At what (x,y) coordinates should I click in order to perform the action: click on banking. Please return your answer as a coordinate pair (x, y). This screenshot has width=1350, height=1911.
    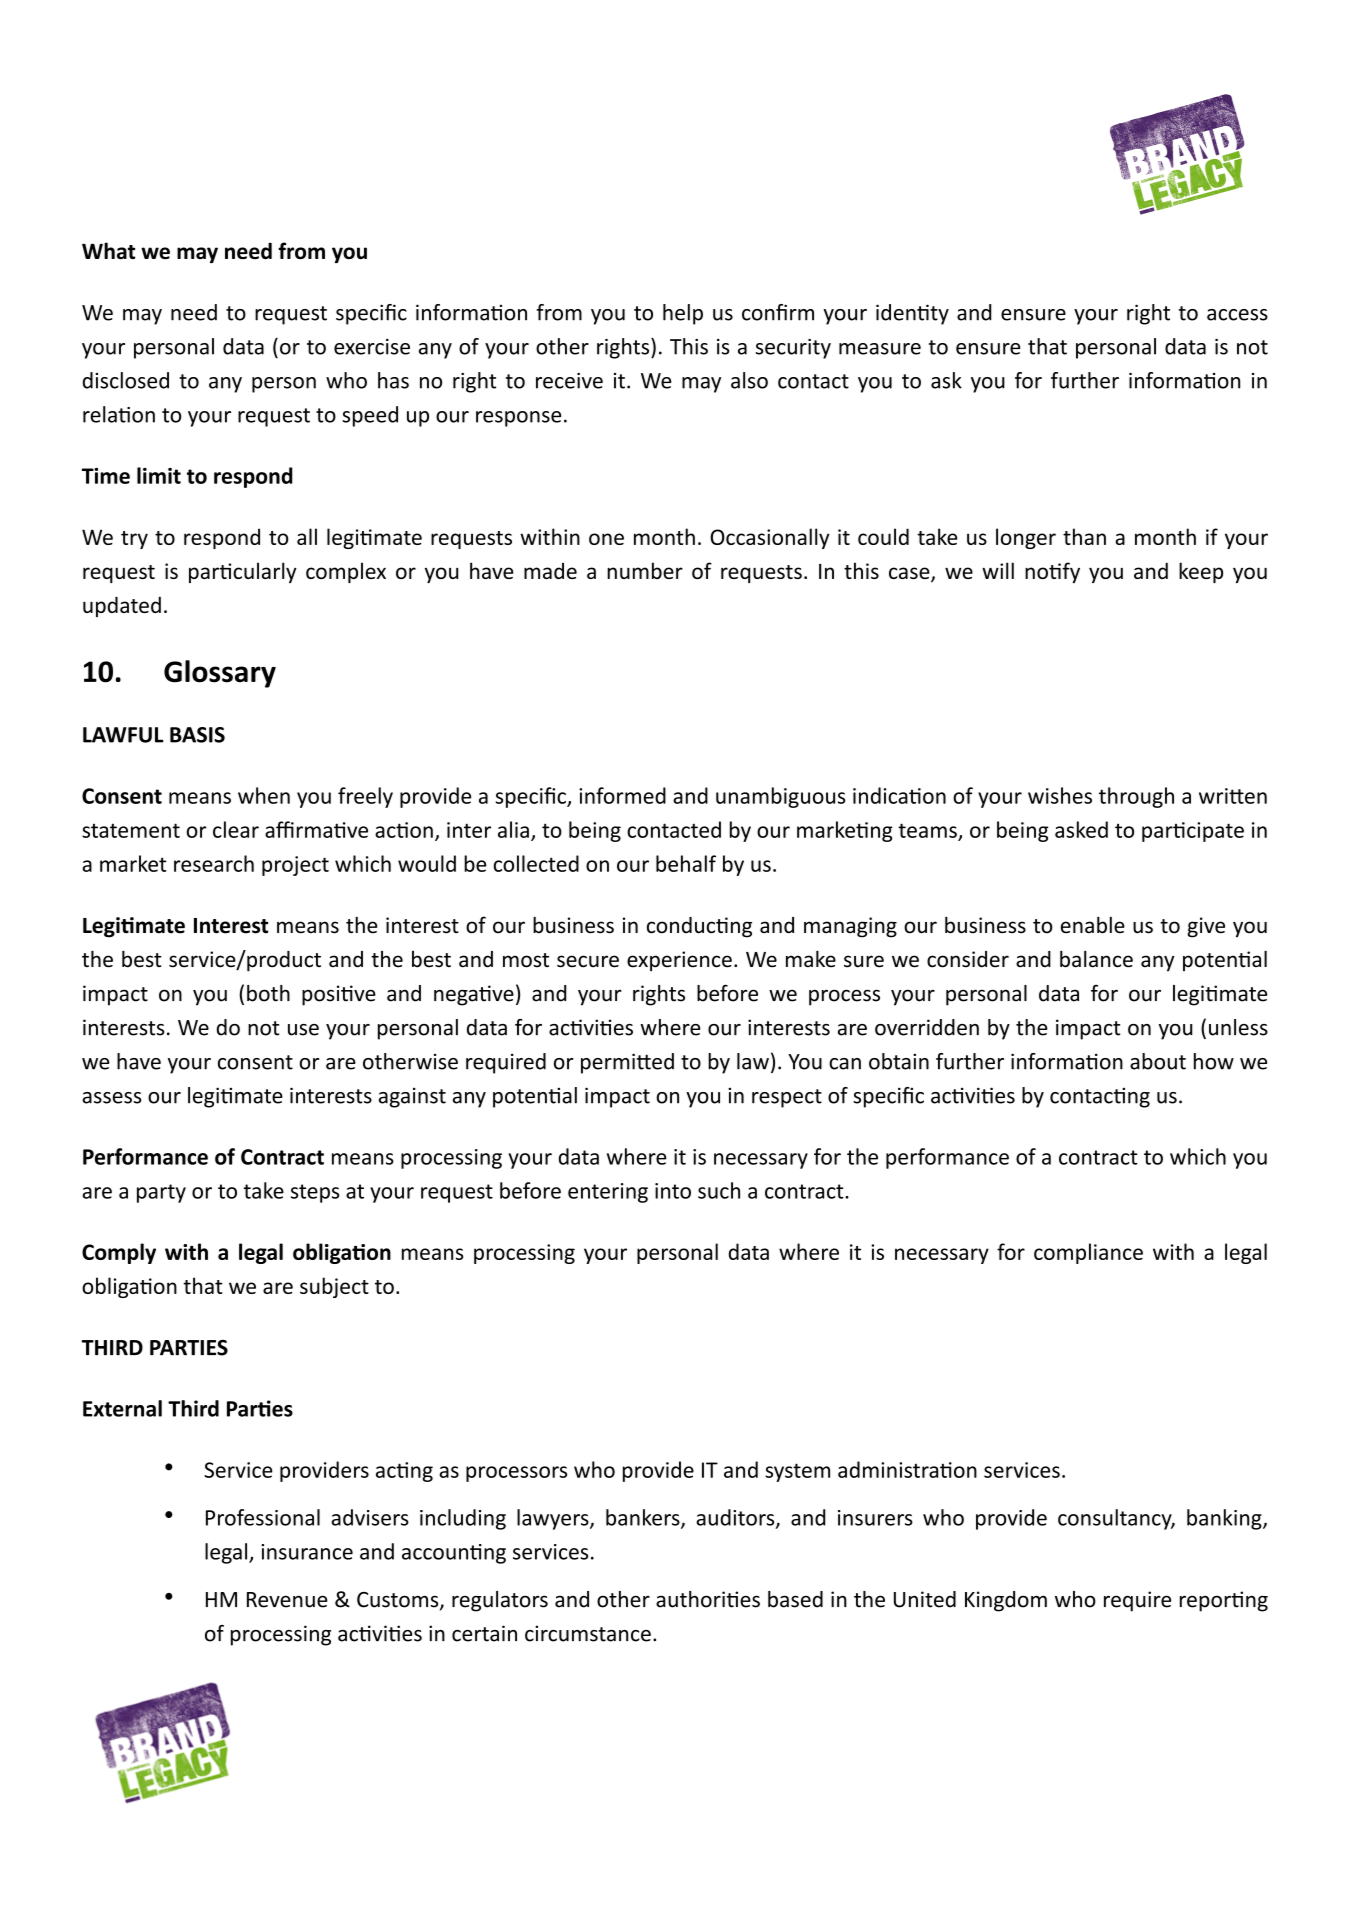
    Looking at the image, I should click on (1225, 1519).
